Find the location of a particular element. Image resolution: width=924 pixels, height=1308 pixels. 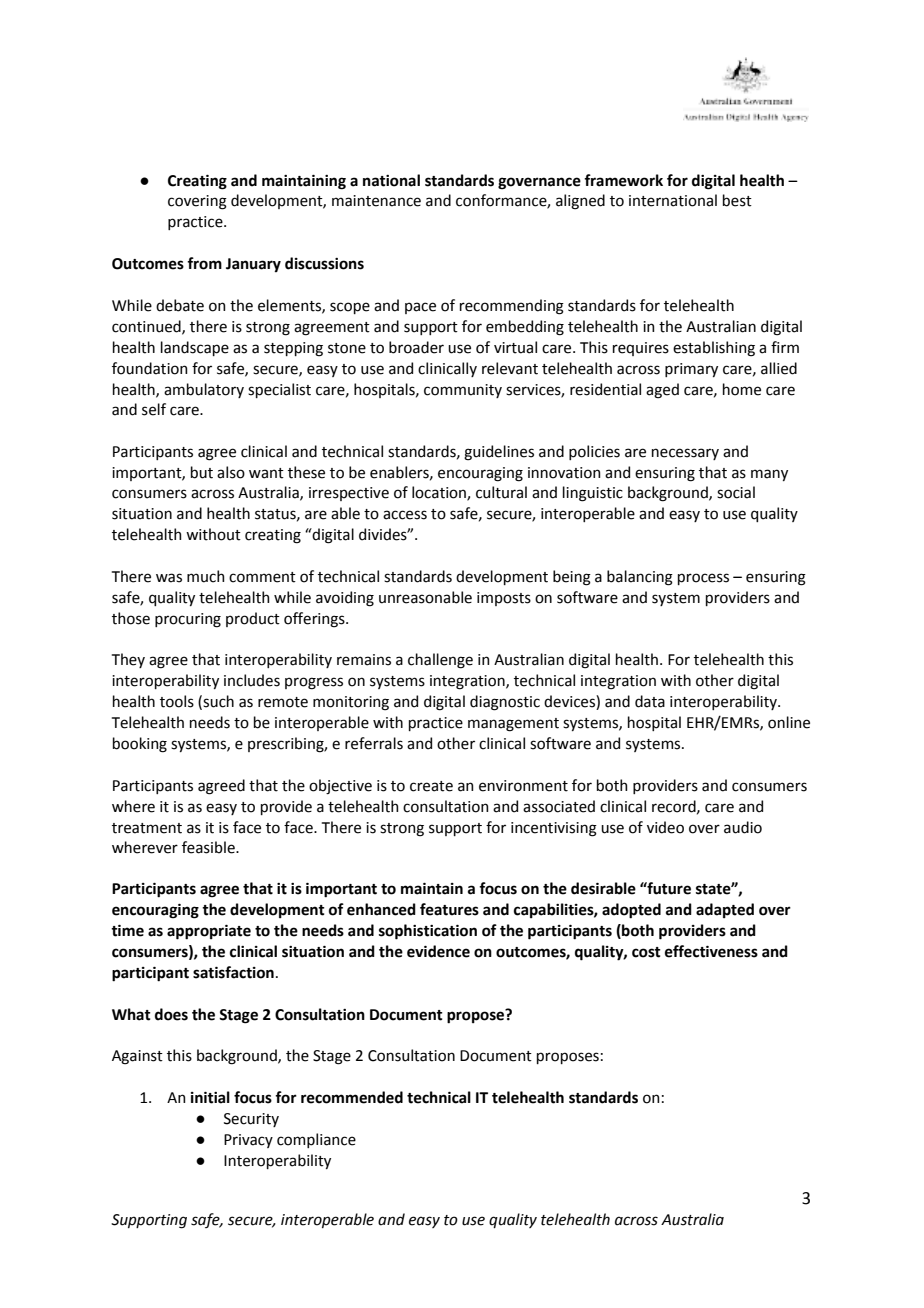

maintenance is located at coordinates (376, 201).
